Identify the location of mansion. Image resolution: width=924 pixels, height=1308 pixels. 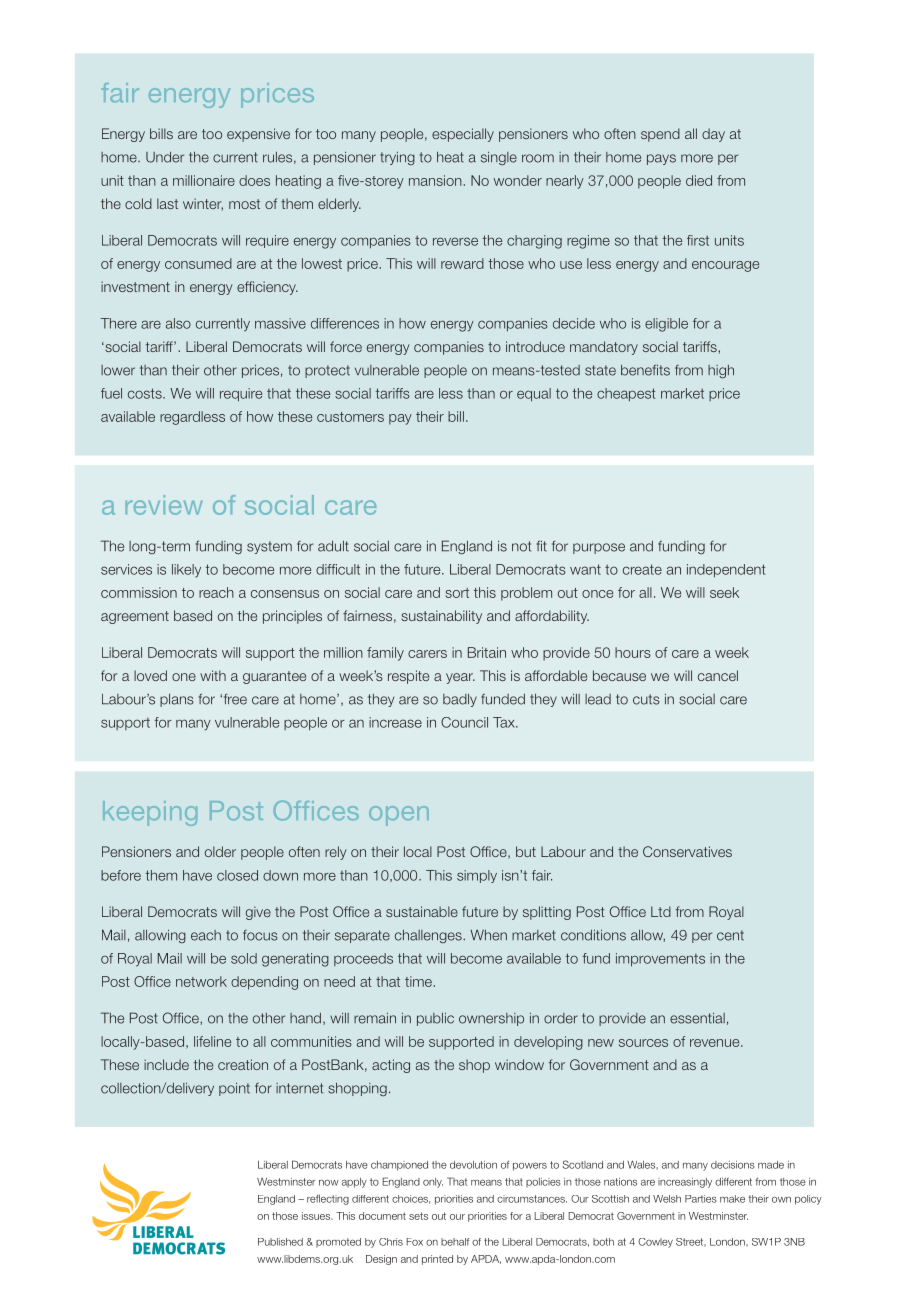
(436, 180).
